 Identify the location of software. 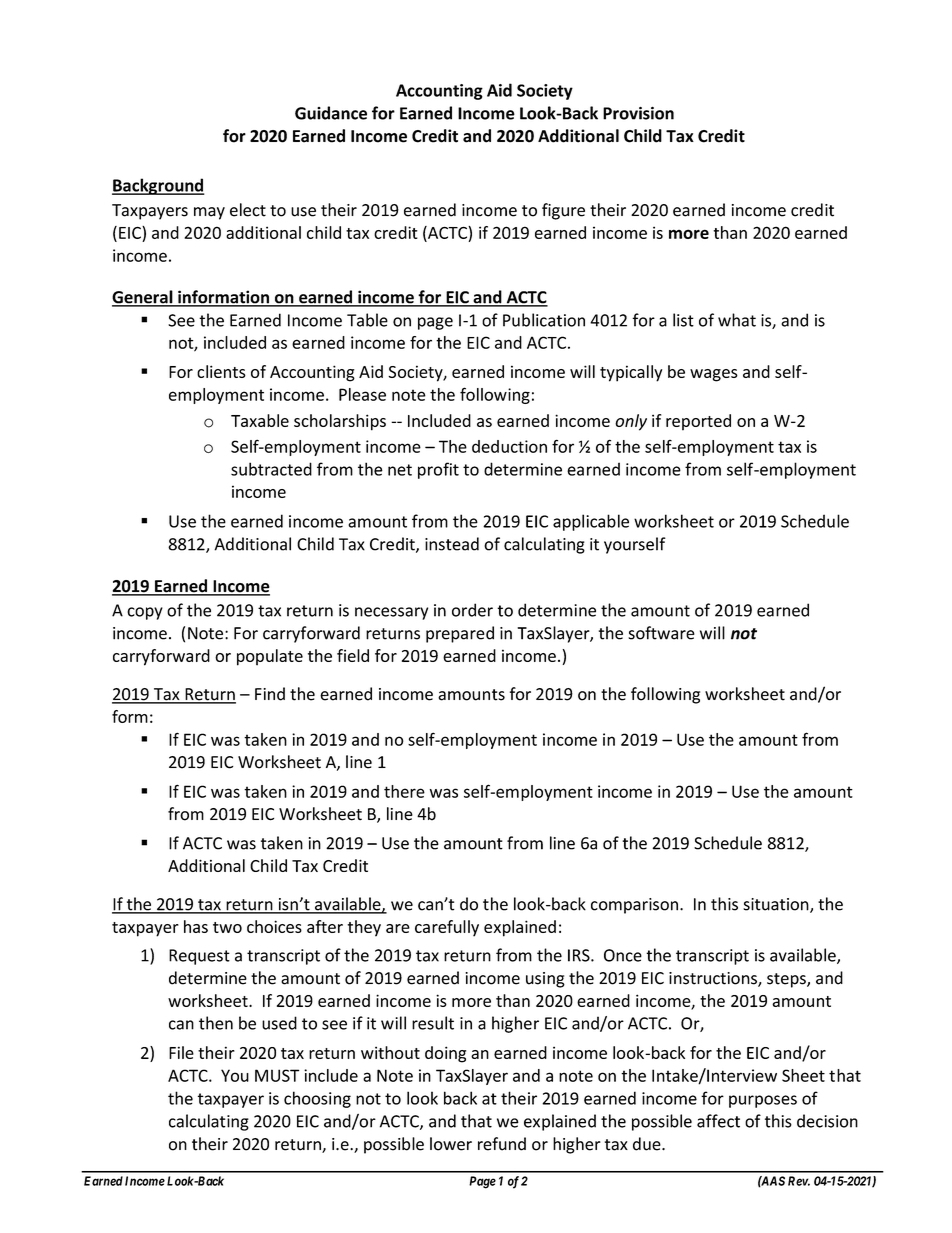
(661, 633).
